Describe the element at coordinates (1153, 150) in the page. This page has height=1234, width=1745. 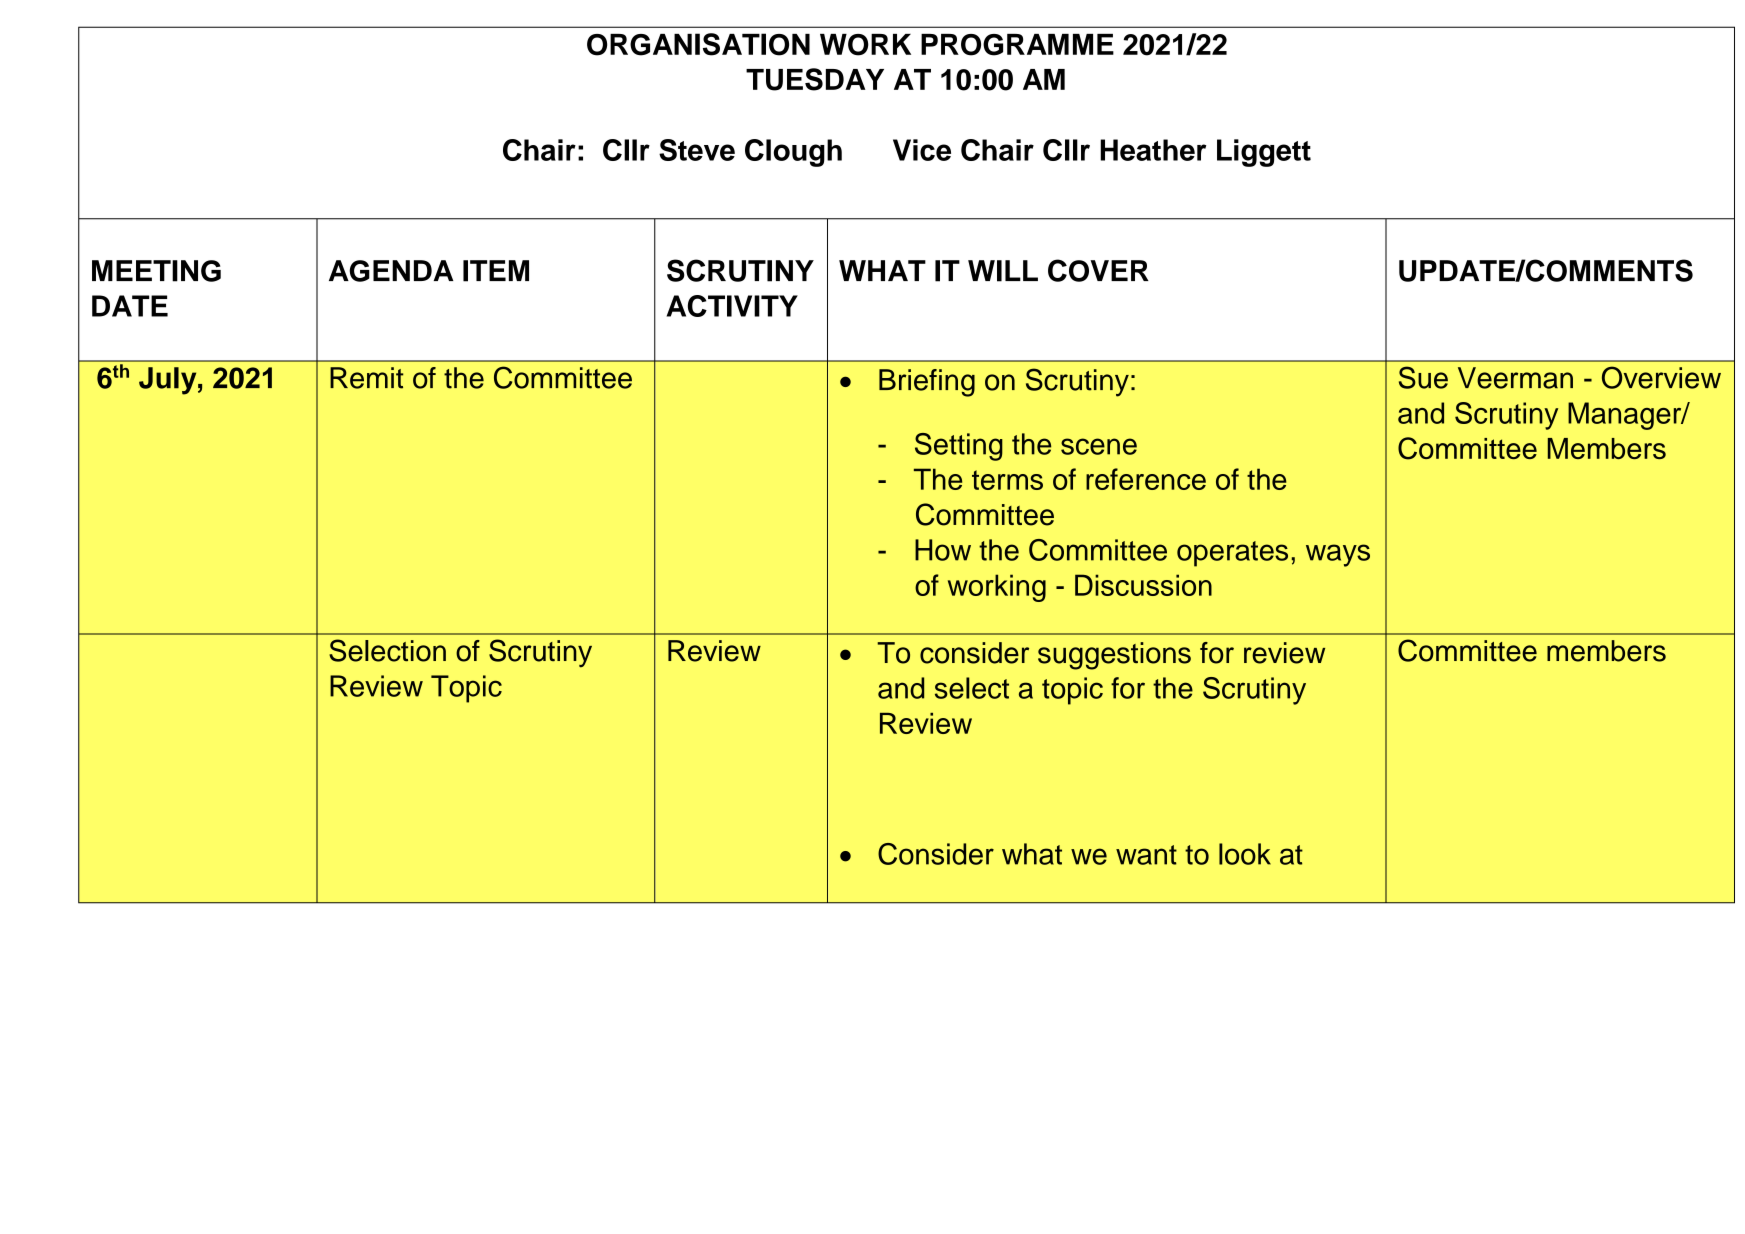
I see `Heather` at that location.
